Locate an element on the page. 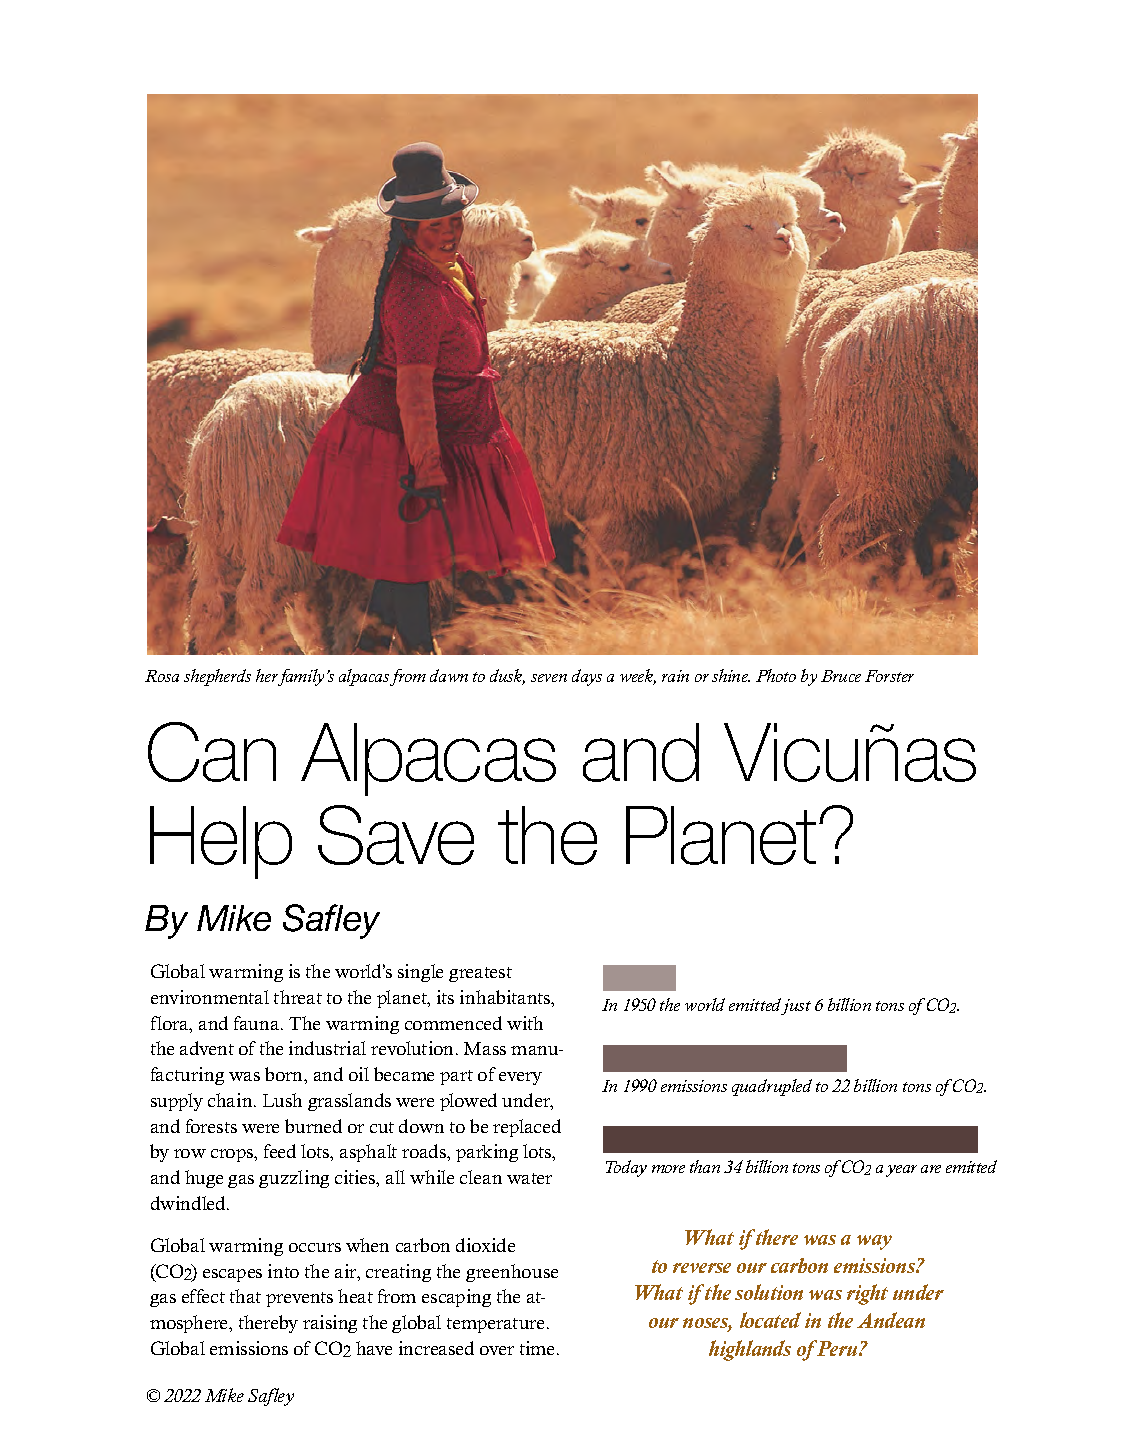 The width and height of the image is (1125, 1455). dwindled is located at coordinates (189, 1203).
